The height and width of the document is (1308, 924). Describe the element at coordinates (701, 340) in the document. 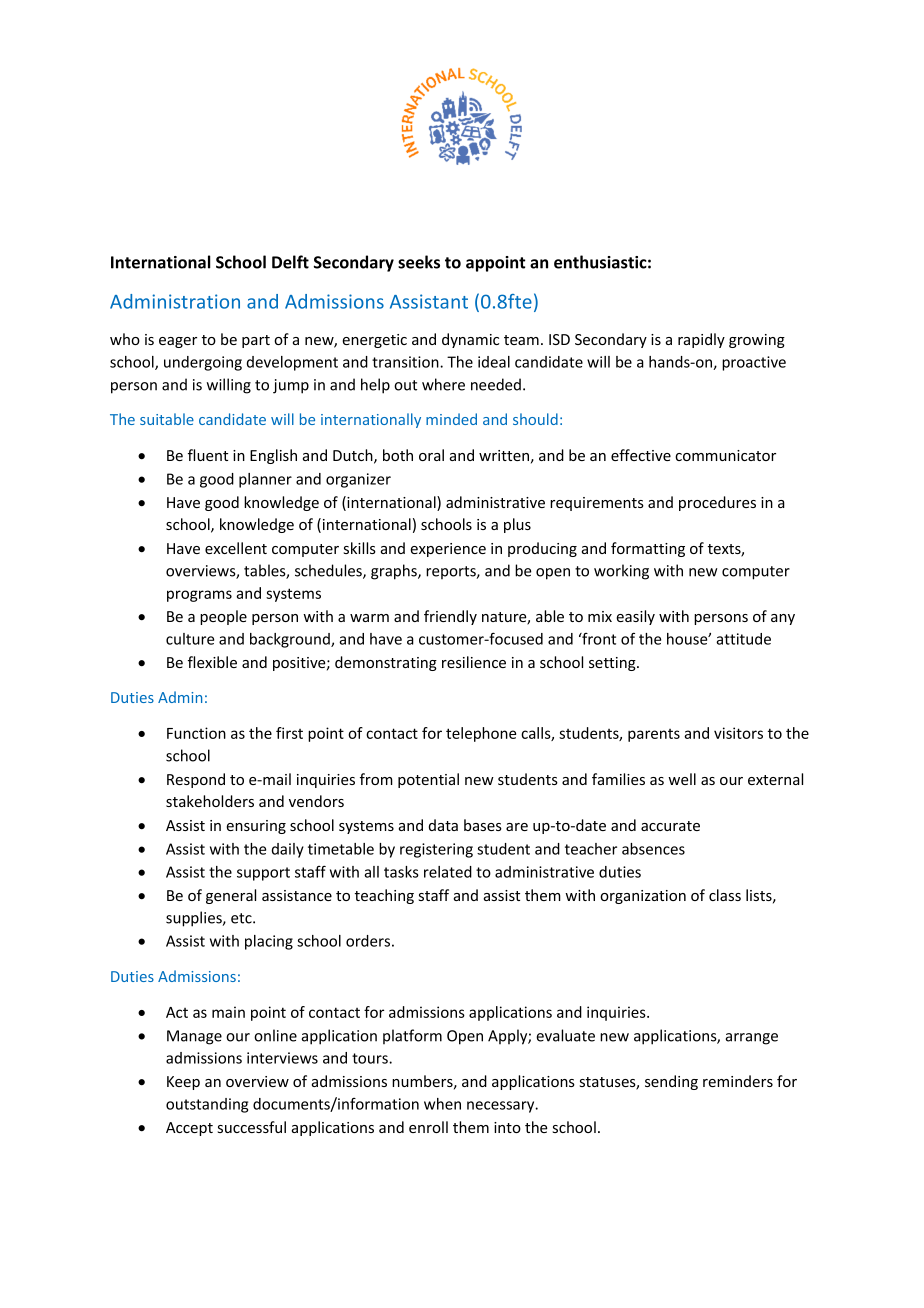

I see `rapidly` at that location.
